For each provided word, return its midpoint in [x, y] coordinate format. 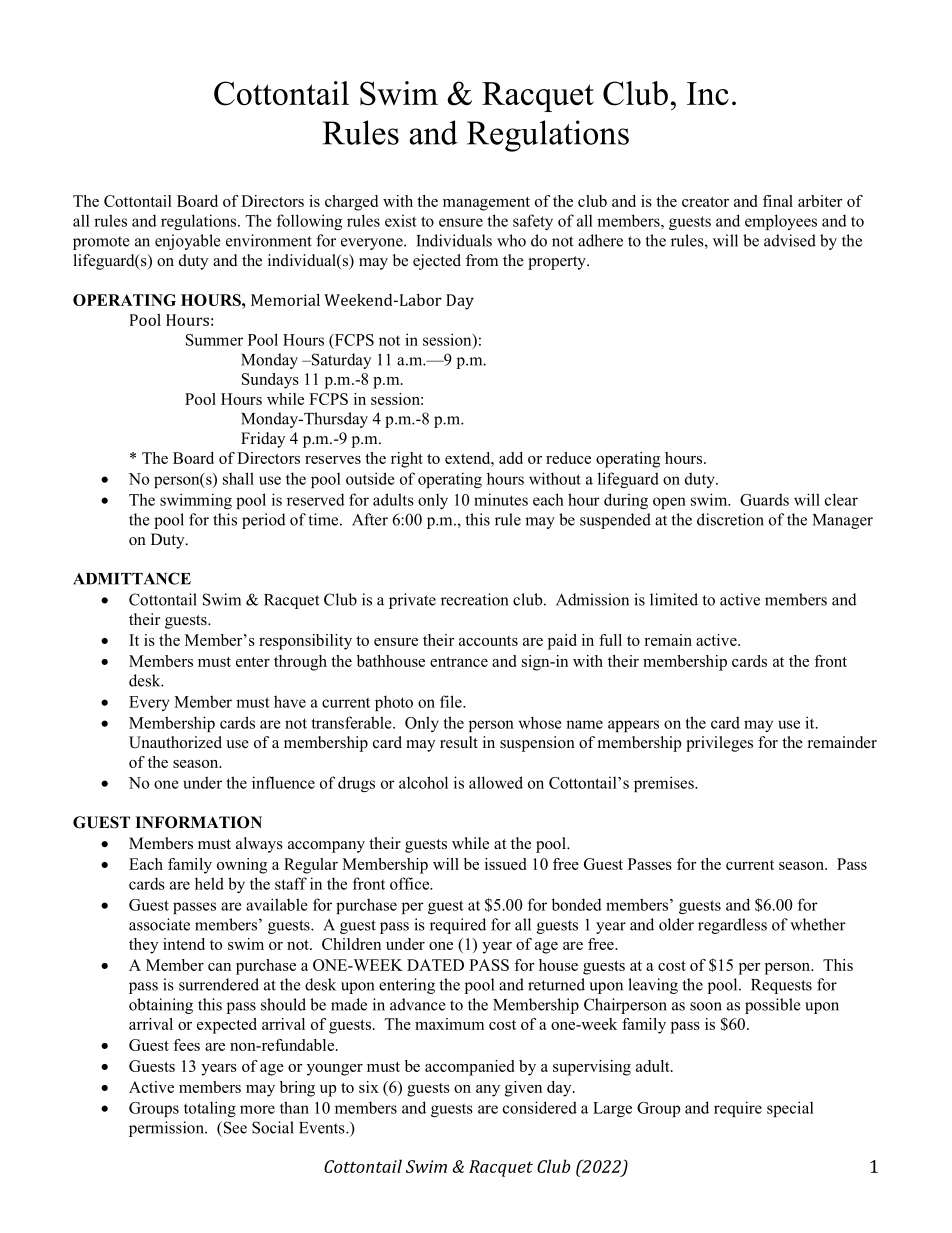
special [790, 1109]
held [209, 883]
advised [790, 240]
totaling [210, 1109]
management [486, 204]
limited [674, 599]
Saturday [340, 361]
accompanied [469, 1068]
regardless [732, 926]
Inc [708, 93]
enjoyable [188, 242]
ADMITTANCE [132, 578]
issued [505, 864]
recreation [474, 599]
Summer [214, 340]
